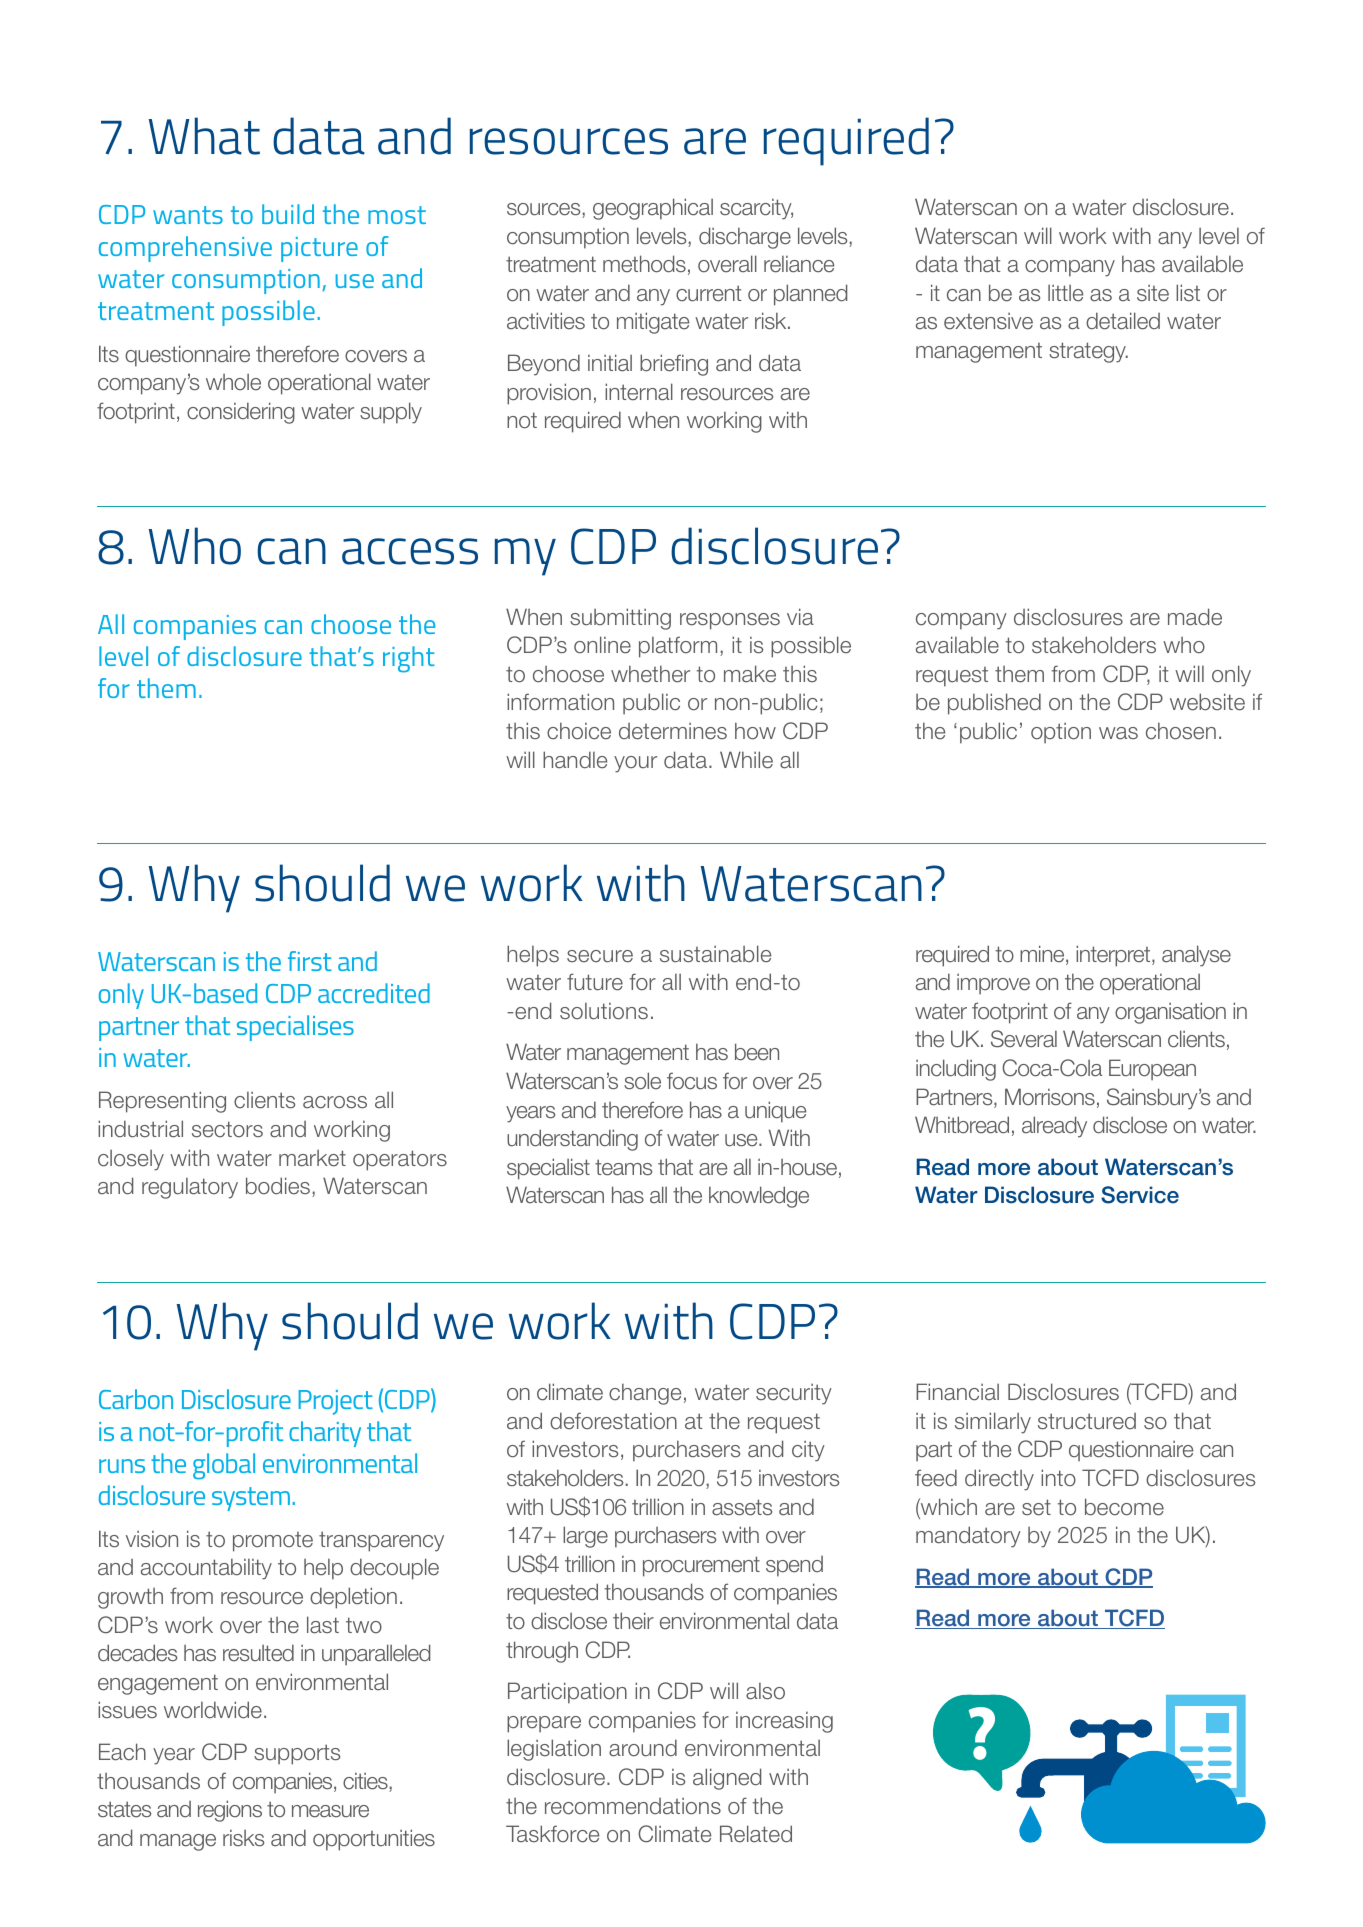 The width and height of the screenshot is (1363, 1927). What do you see at coordinates (1195, 617) in the screenshot?
I see `made` at bounding box center [1195, 617].
